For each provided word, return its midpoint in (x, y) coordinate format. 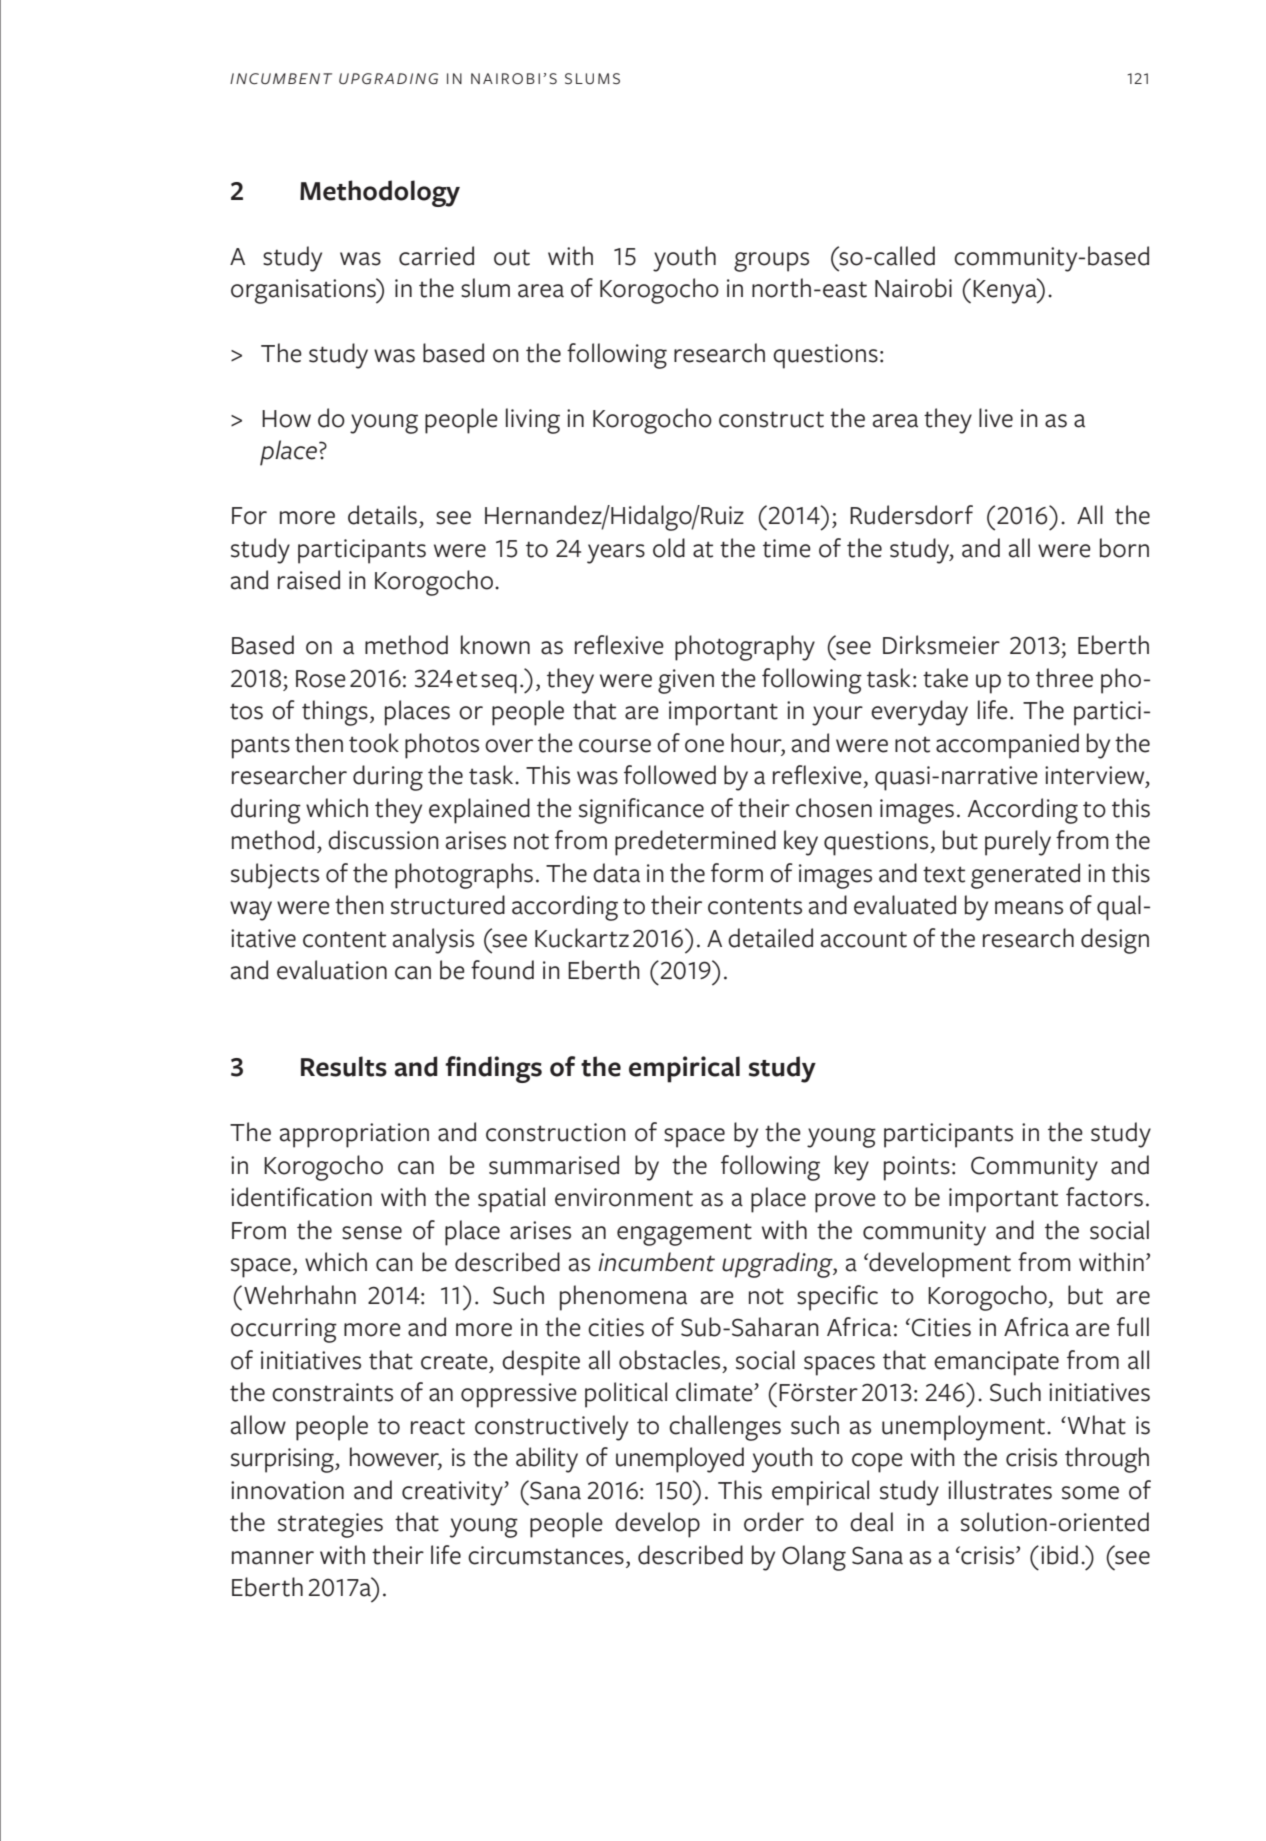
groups (771, 262)
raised (309, 580)
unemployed (680, 1460)
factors (1104, 1197)
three (1064, 678)
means (1029, 908)
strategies (330, 1525)
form (737, 873)
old (669, 548)
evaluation (332, 970)
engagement (684, 1234)
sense (372, 1233)
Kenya (1006, 291)
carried (436, 256)
